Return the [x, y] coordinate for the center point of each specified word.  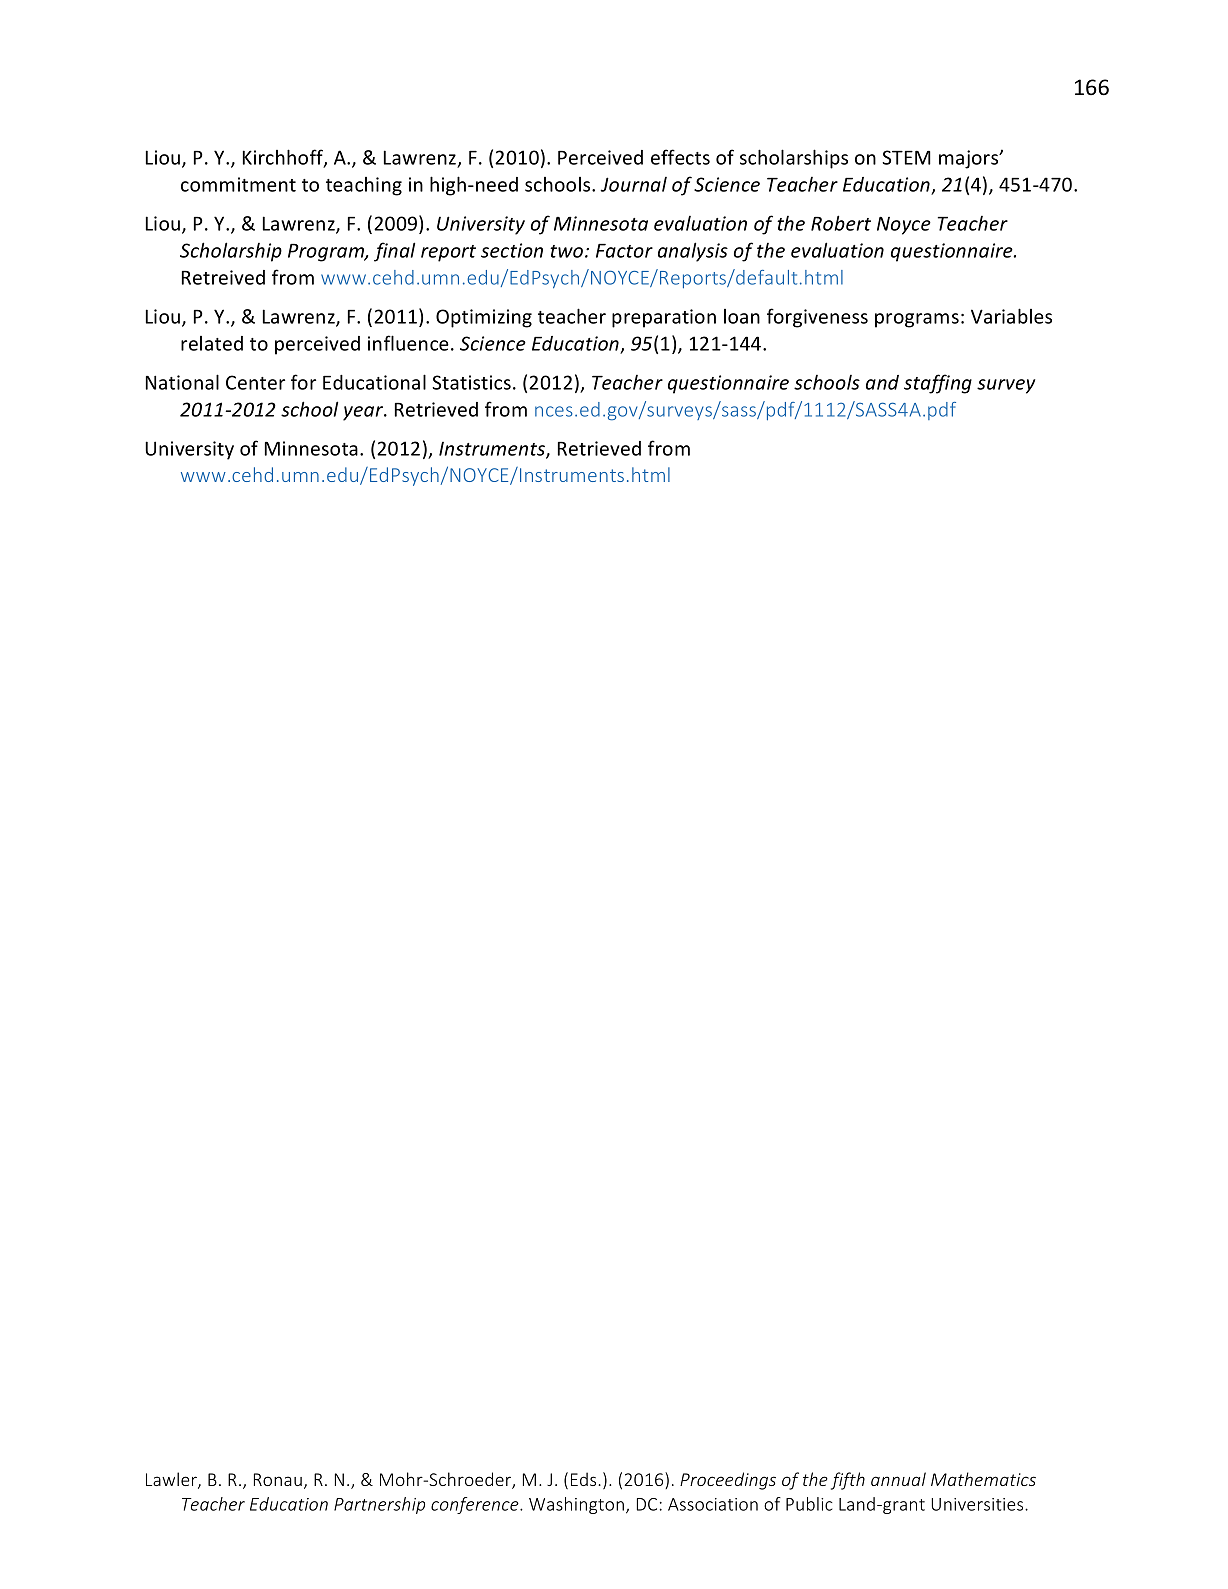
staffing [938, 384]
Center [255, 382]
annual [898, 1479]
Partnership [379, 1505]
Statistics [471, 382]
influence [408, 343]
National [182, 382]
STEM [906, 157]
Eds [585, 1479]
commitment [238, 184]
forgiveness [817, 318]
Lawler [172, 1480]
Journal [633, 184]
